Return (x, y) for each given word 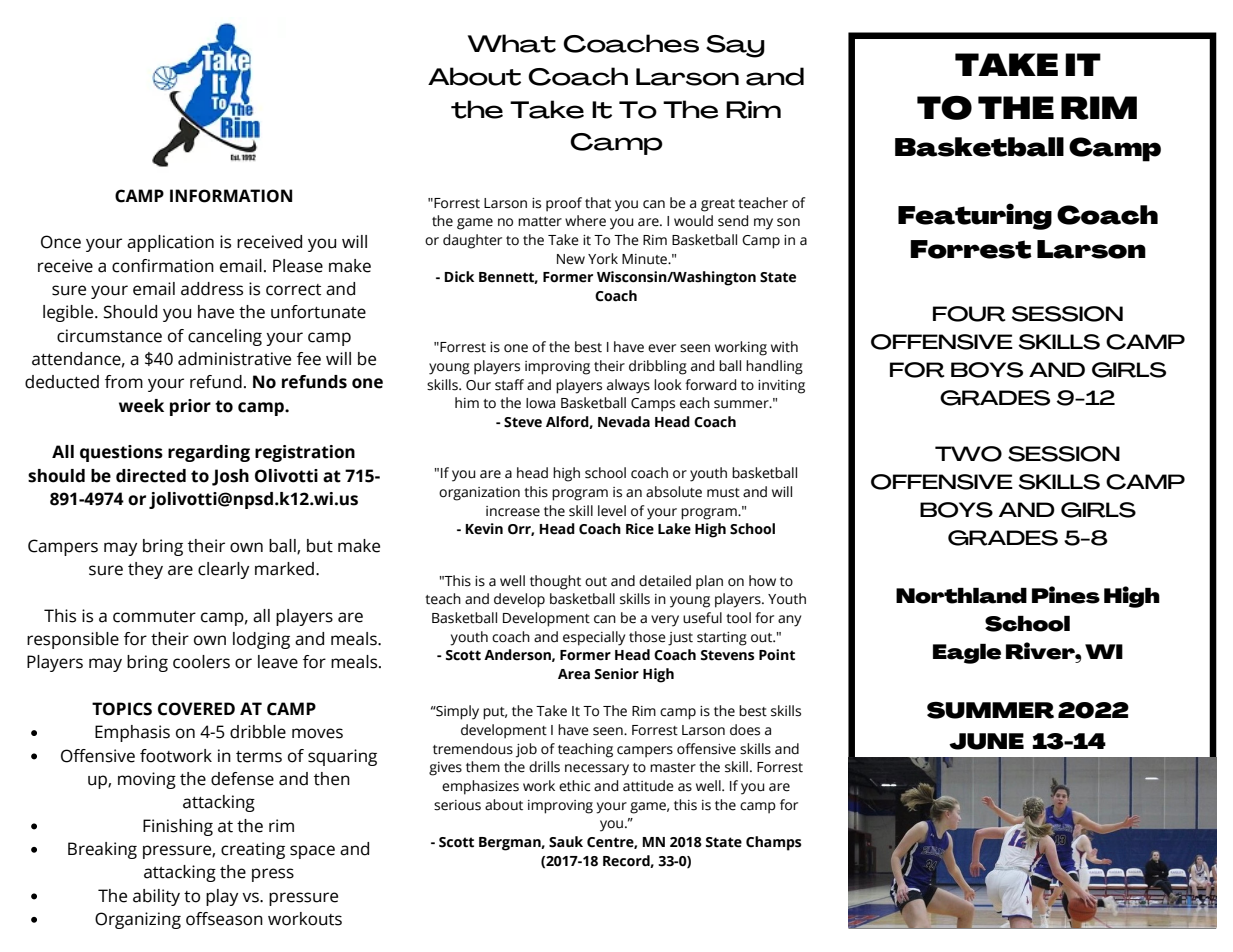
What (512, 43)
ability (156, 897)
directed (151, 476)
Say (735, 46)
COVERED (196, 709)
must (723, 493)
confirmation (163, 266)
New (571, 259)
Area (574, 674)
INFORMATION (231, 196)
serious (457, 805)
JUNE (986, 741)
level (612, 511)
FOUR (969, 314)
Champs (773, 843)
